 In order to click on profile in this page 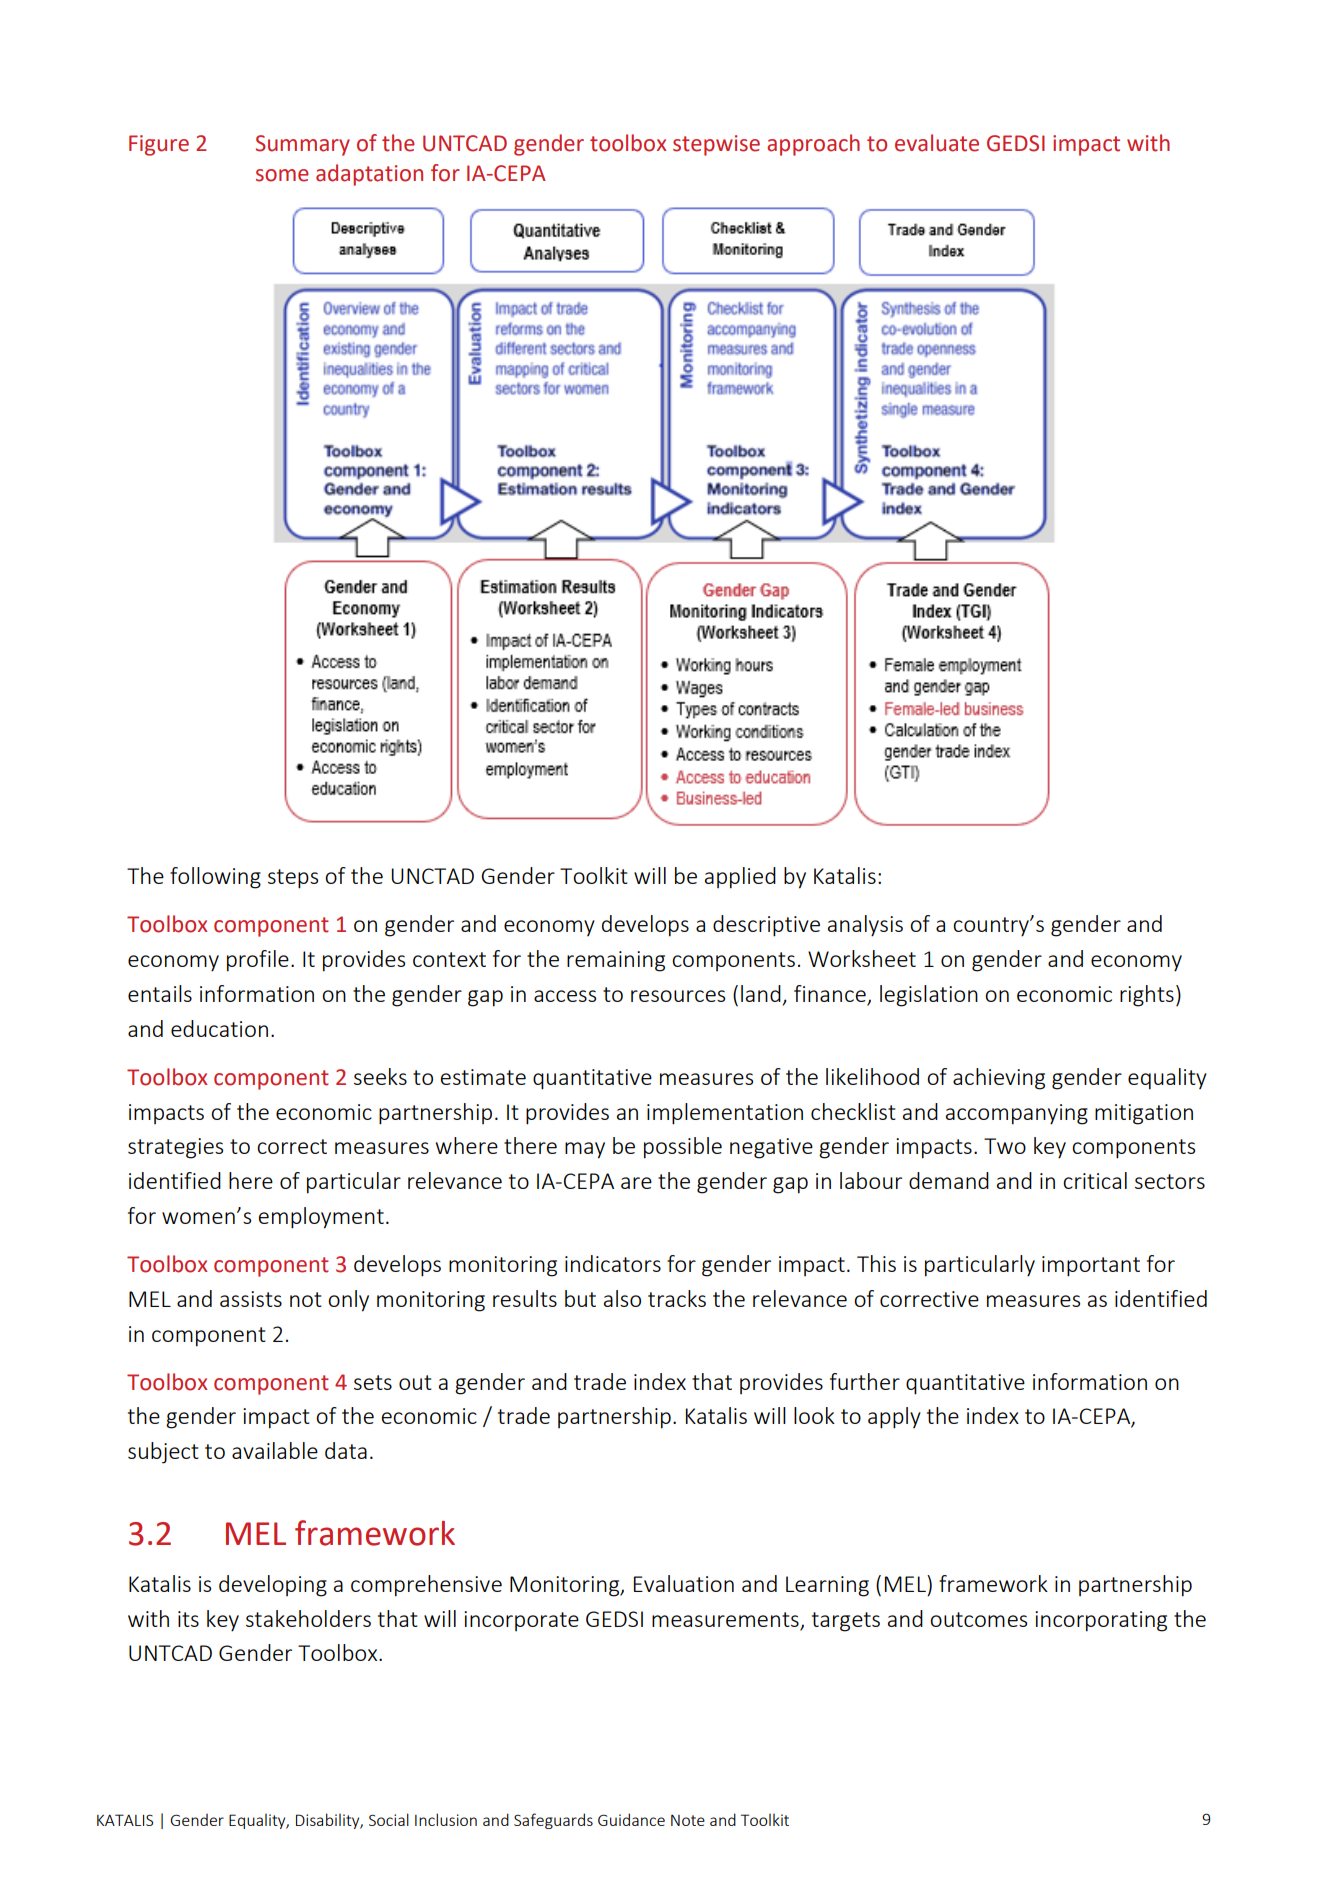, I will do `click(258, 961)`.
